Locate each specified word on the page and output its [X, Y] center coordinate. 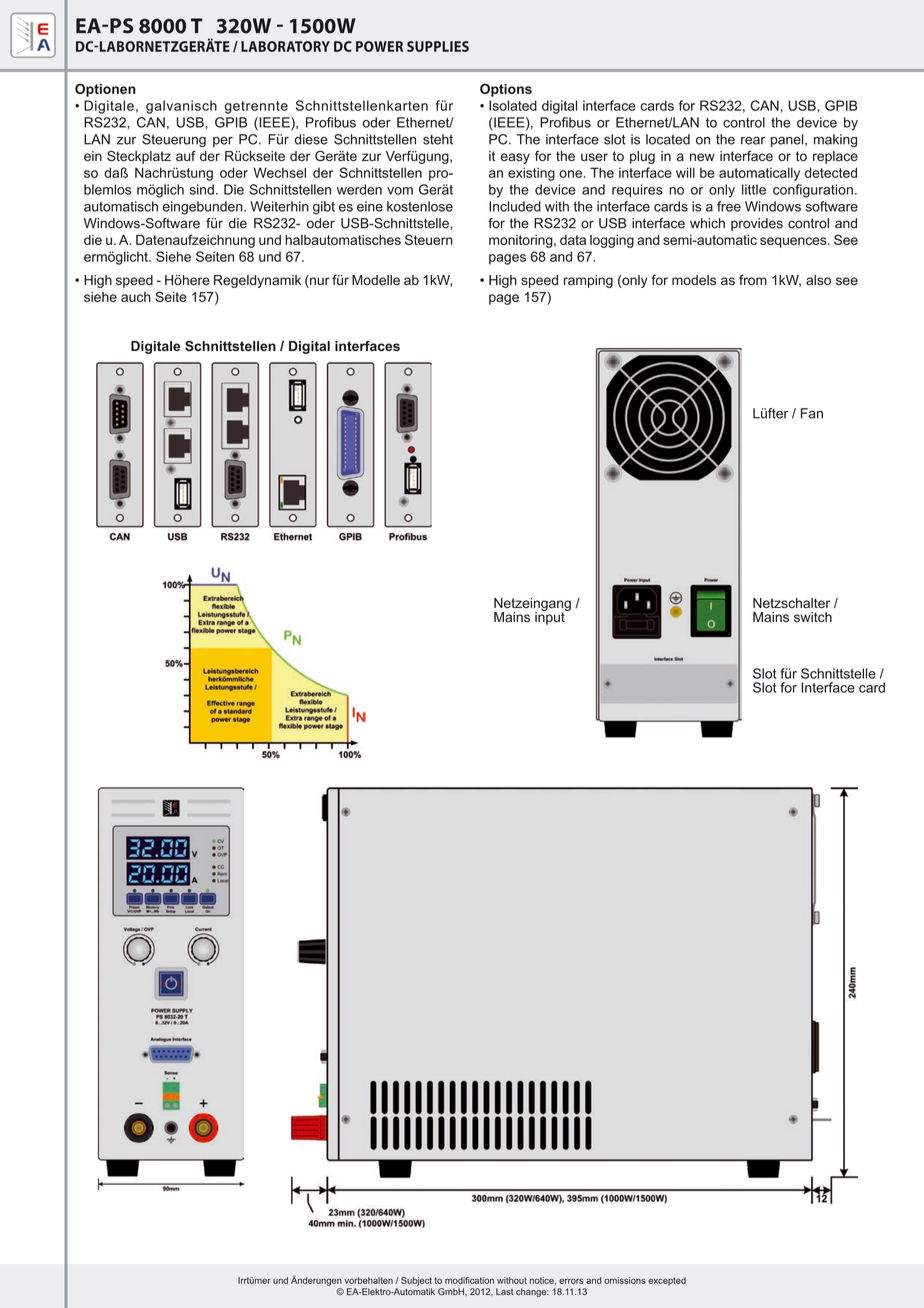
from [753, 280]
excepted [667, 1281]
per [223, 141]
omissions [625, 1280]
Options [506, 90]
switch [813, 617]
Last [504, 1291]
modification [469, 1280]
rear [753, 140]
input [551, 617]
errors [571, 1281]
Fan [812, 413]
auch [136, 297]
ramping [588, 281]
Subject [416, 1281]
